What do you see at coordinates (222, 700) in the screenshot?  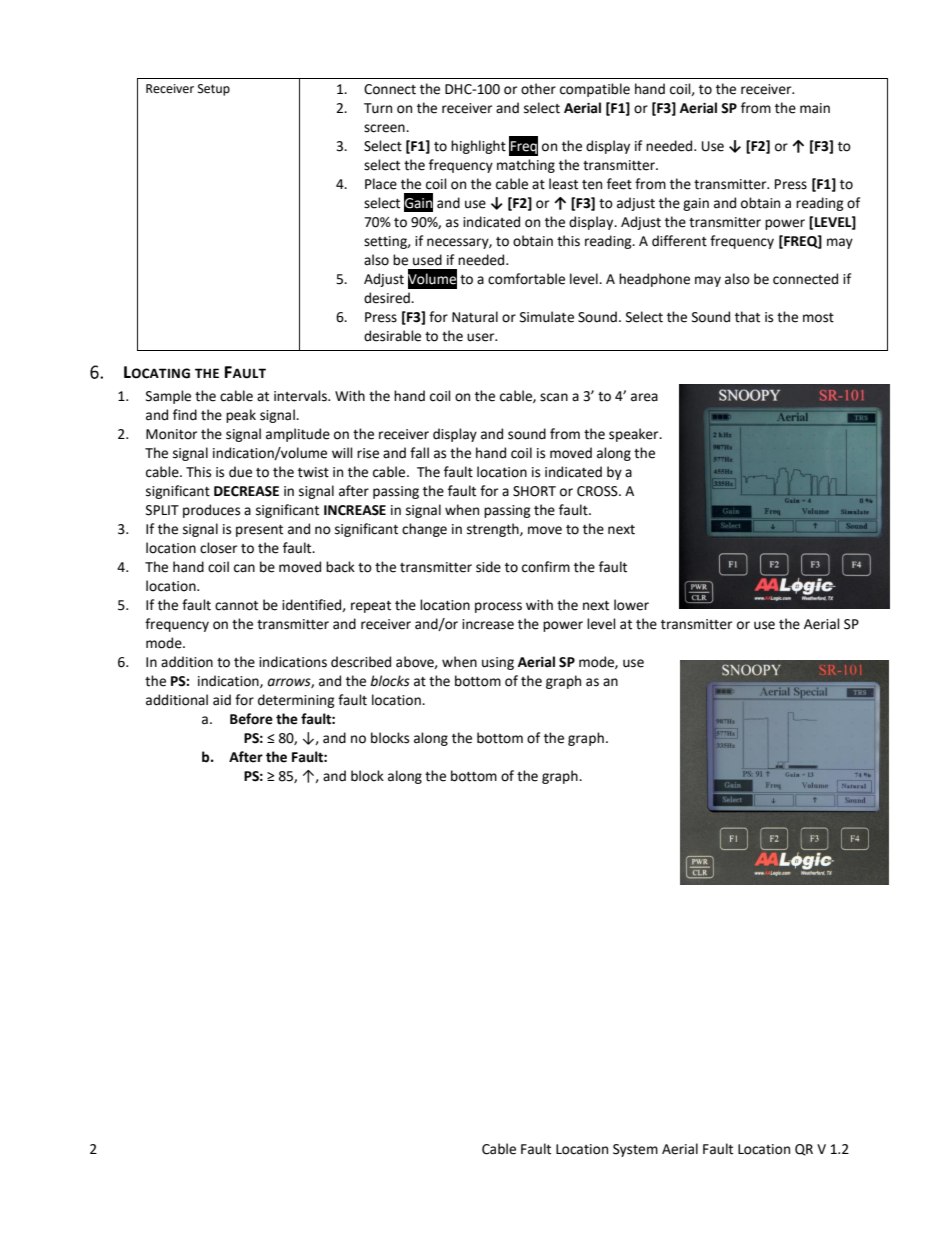 I see `aid` at bounding box center [222, 700].
